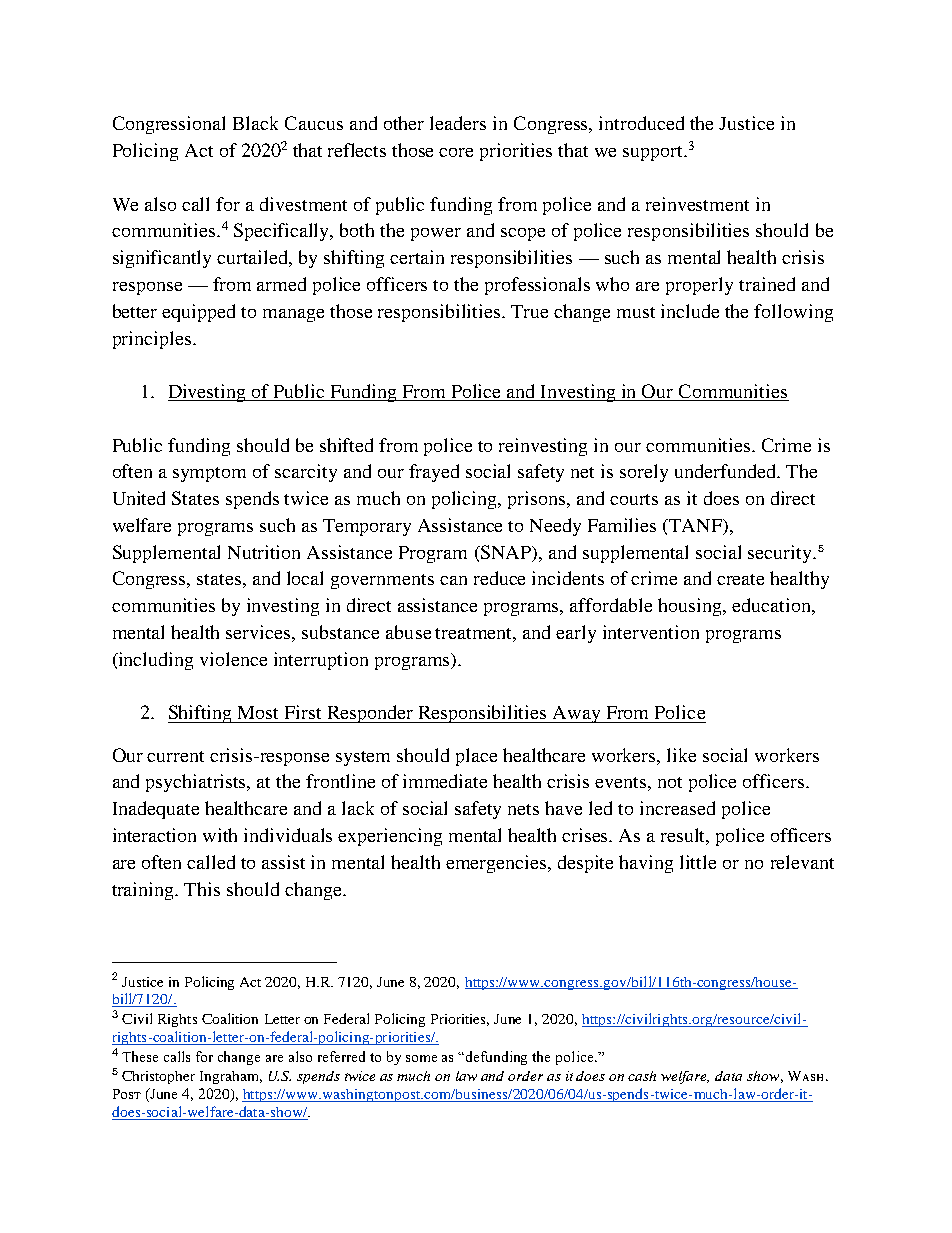 The image size is (952, 1233). Describe the element at coordinates (220, 835) in the image. I see `with` at that location.
